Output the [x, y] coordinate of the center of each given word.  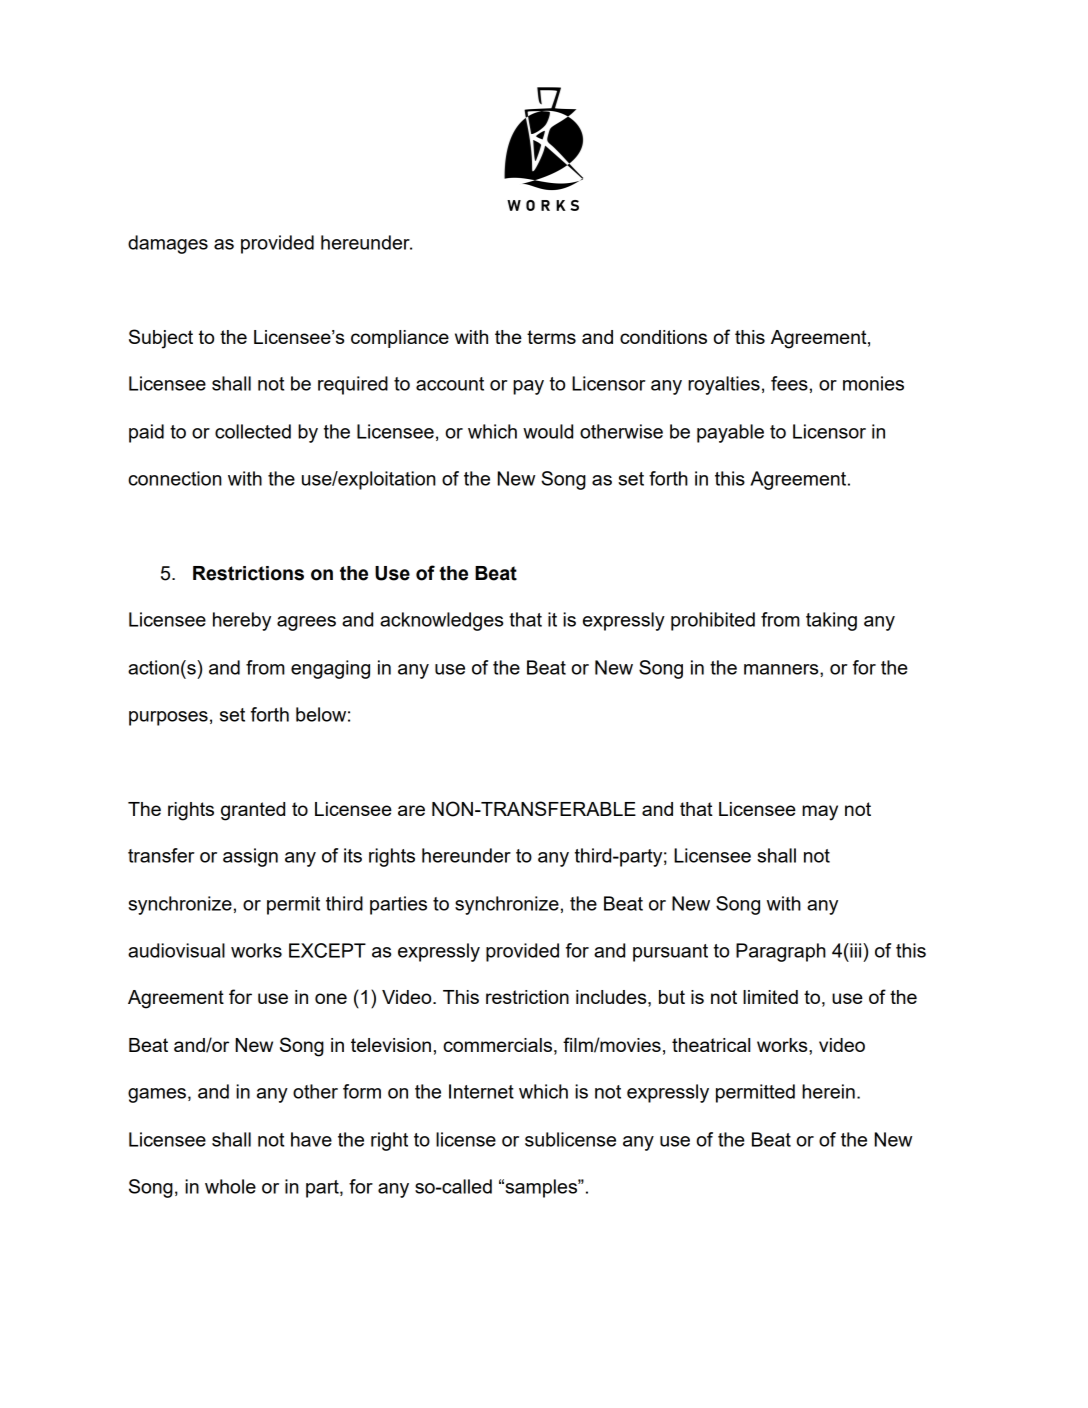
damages [168, 244]
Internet [481, 1091]
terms [551, 337]
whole [230, 1186]
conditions [663, 337]
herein [828, 1091]
